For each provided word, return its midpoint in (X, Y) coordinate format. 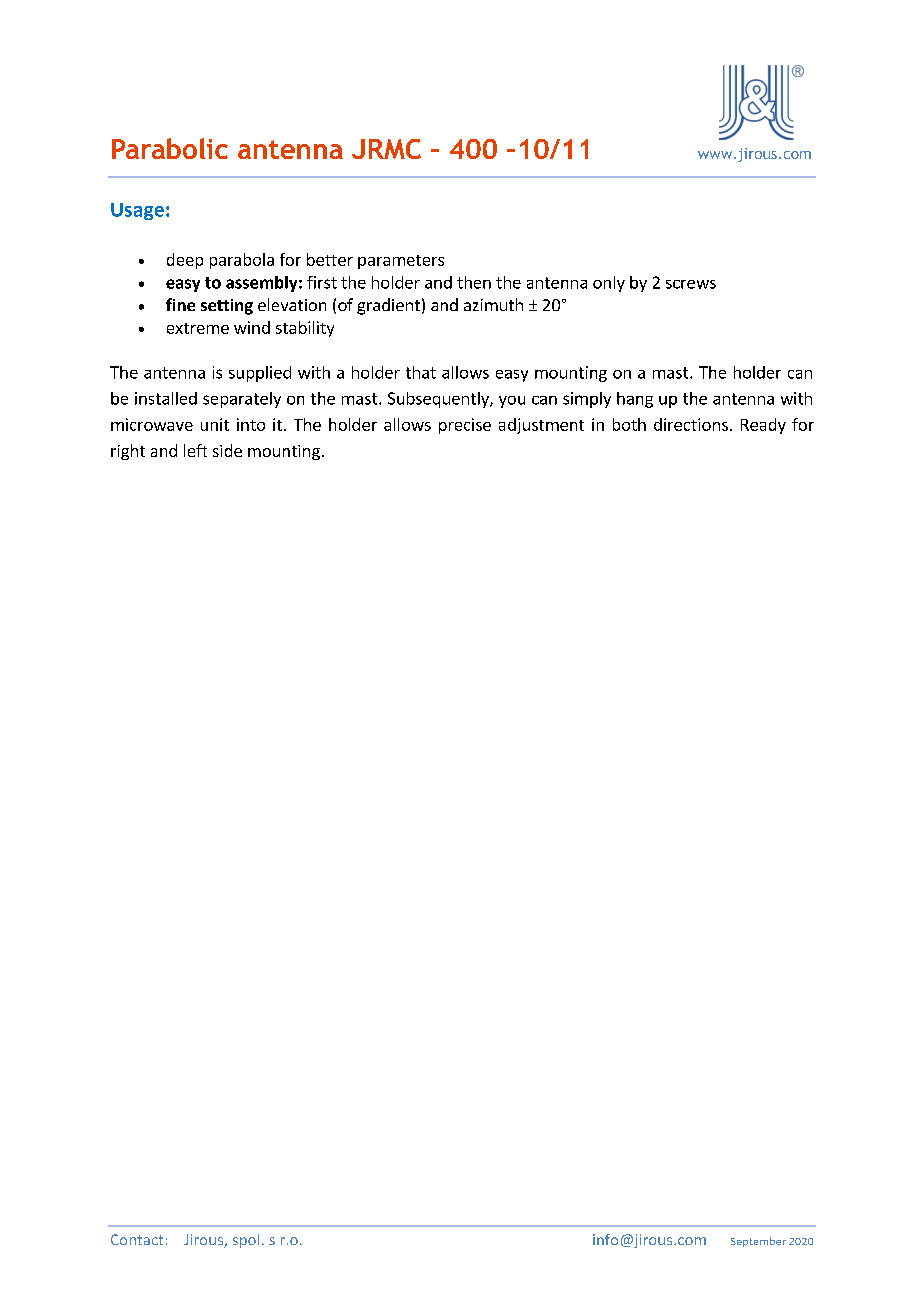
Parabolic (170, 148)
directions (691, 424)
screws (691, 284)
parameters (401, 262)
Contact (137, 1239)
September (758, 1242)
